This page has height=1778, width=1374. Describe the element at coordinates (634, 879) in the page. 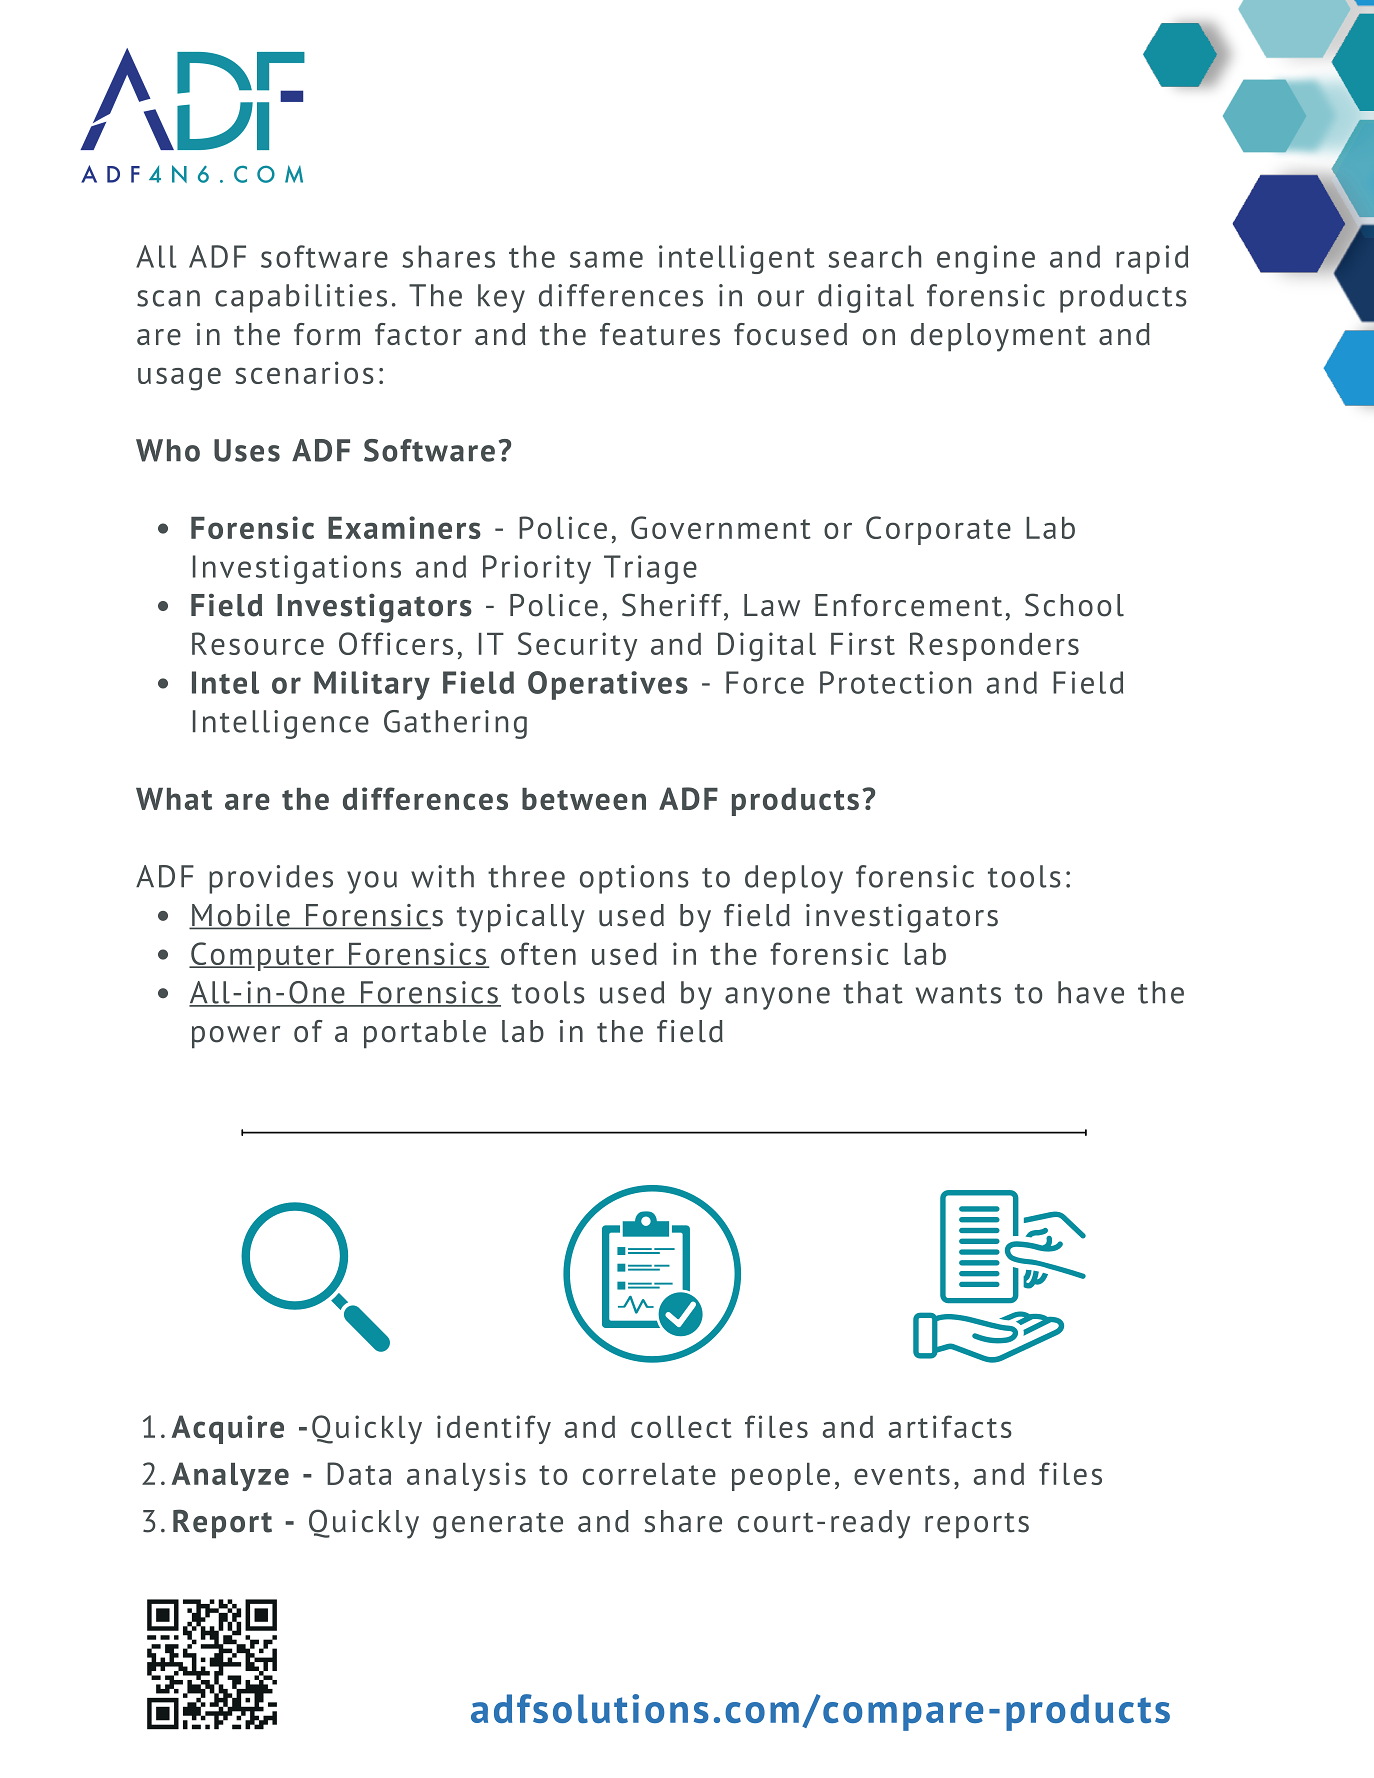

I see `options` at that location.
